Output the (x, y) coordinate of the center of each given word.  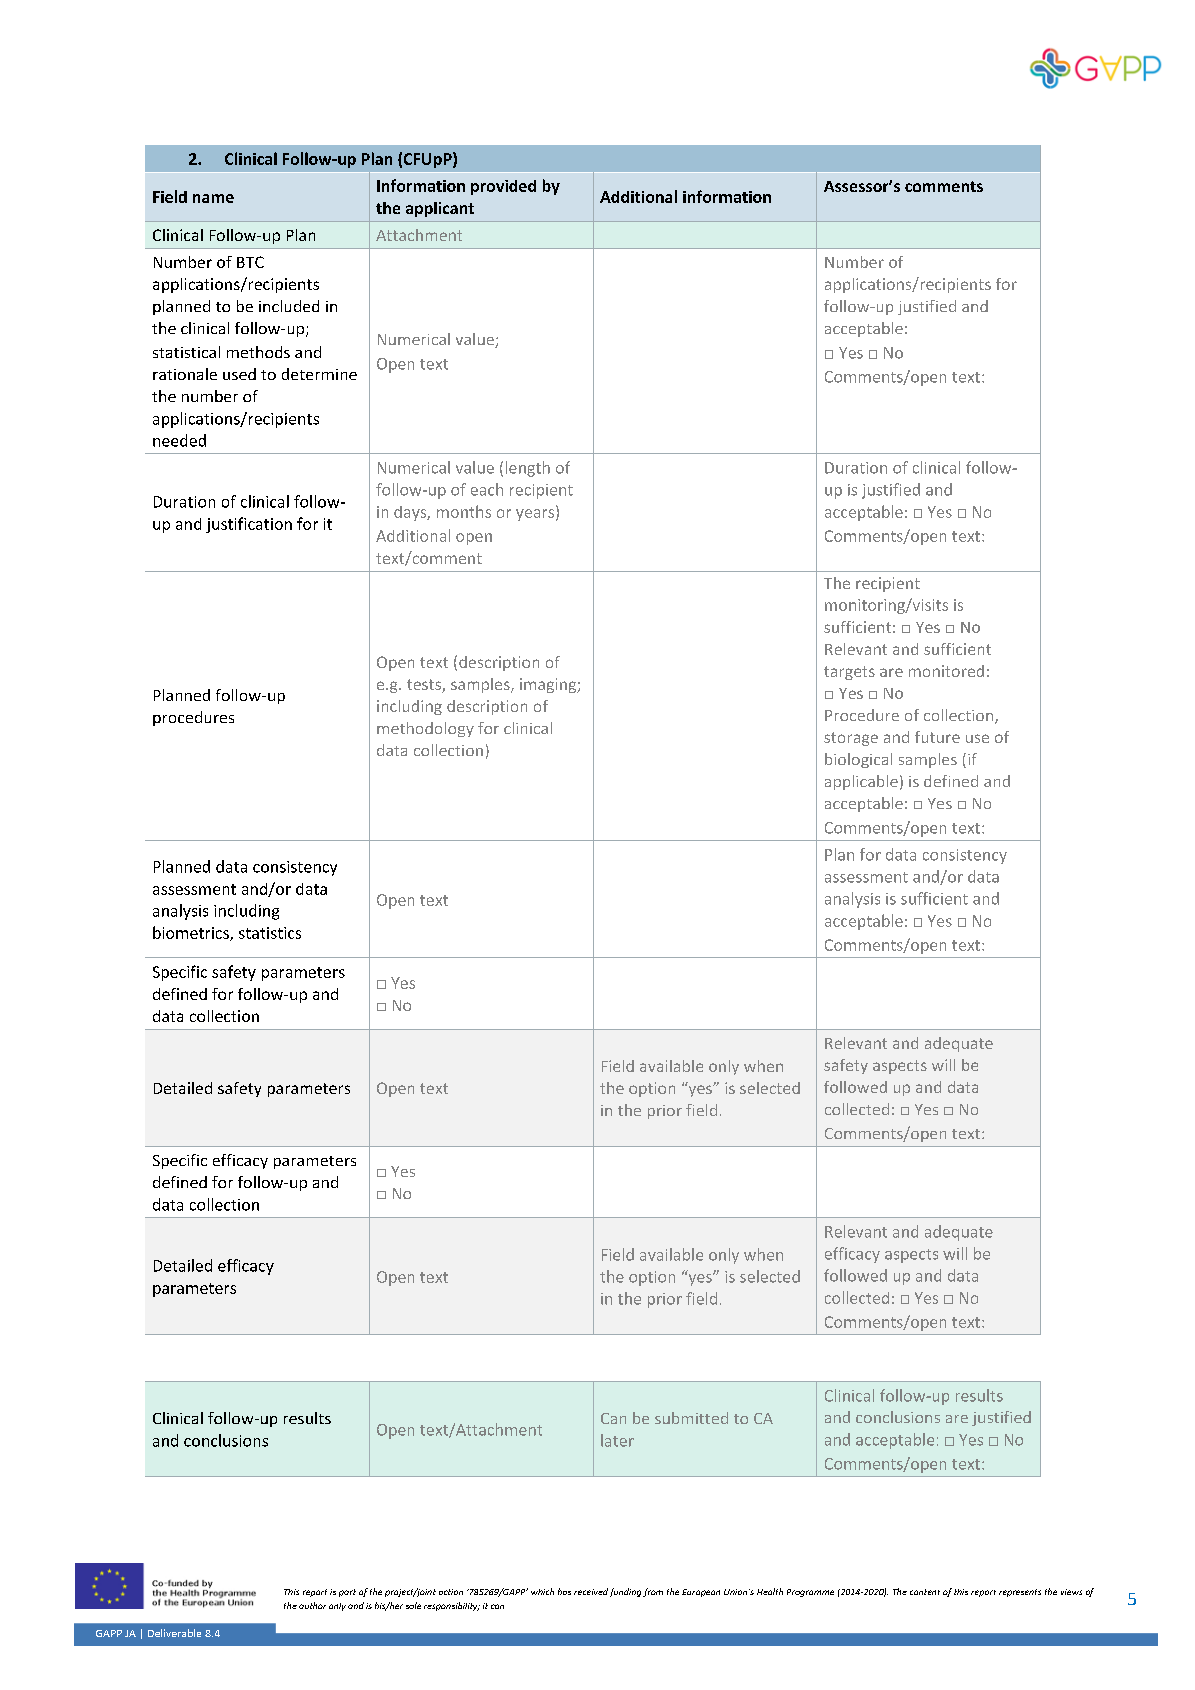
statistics (270, 933)
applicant (440, 209)
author (312, 1605)
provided (503, 187)
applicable (861, 782)
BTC (250, 262)
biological (858, 760)
